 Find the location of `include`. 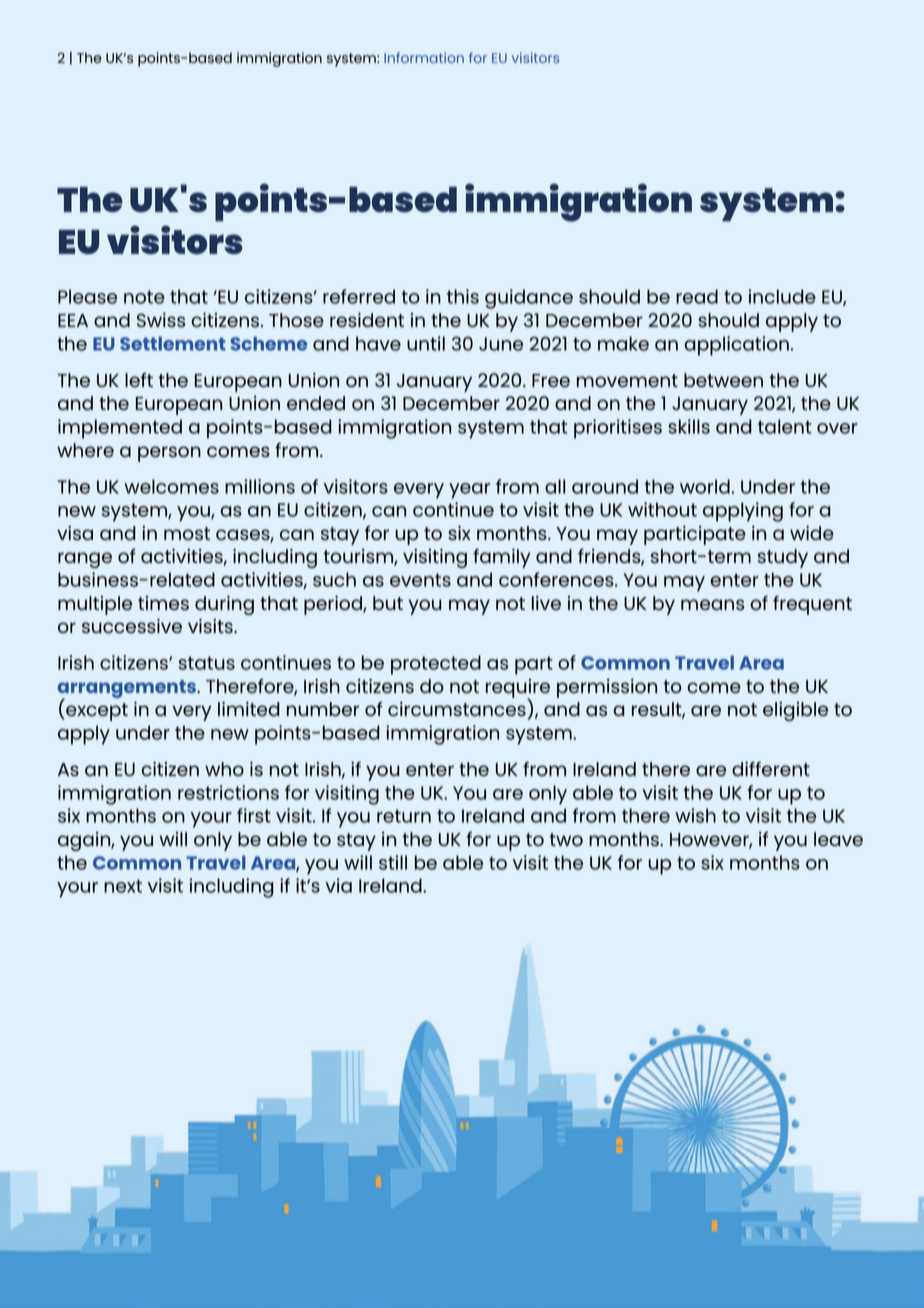

include is located at coordinates (782, 296).
